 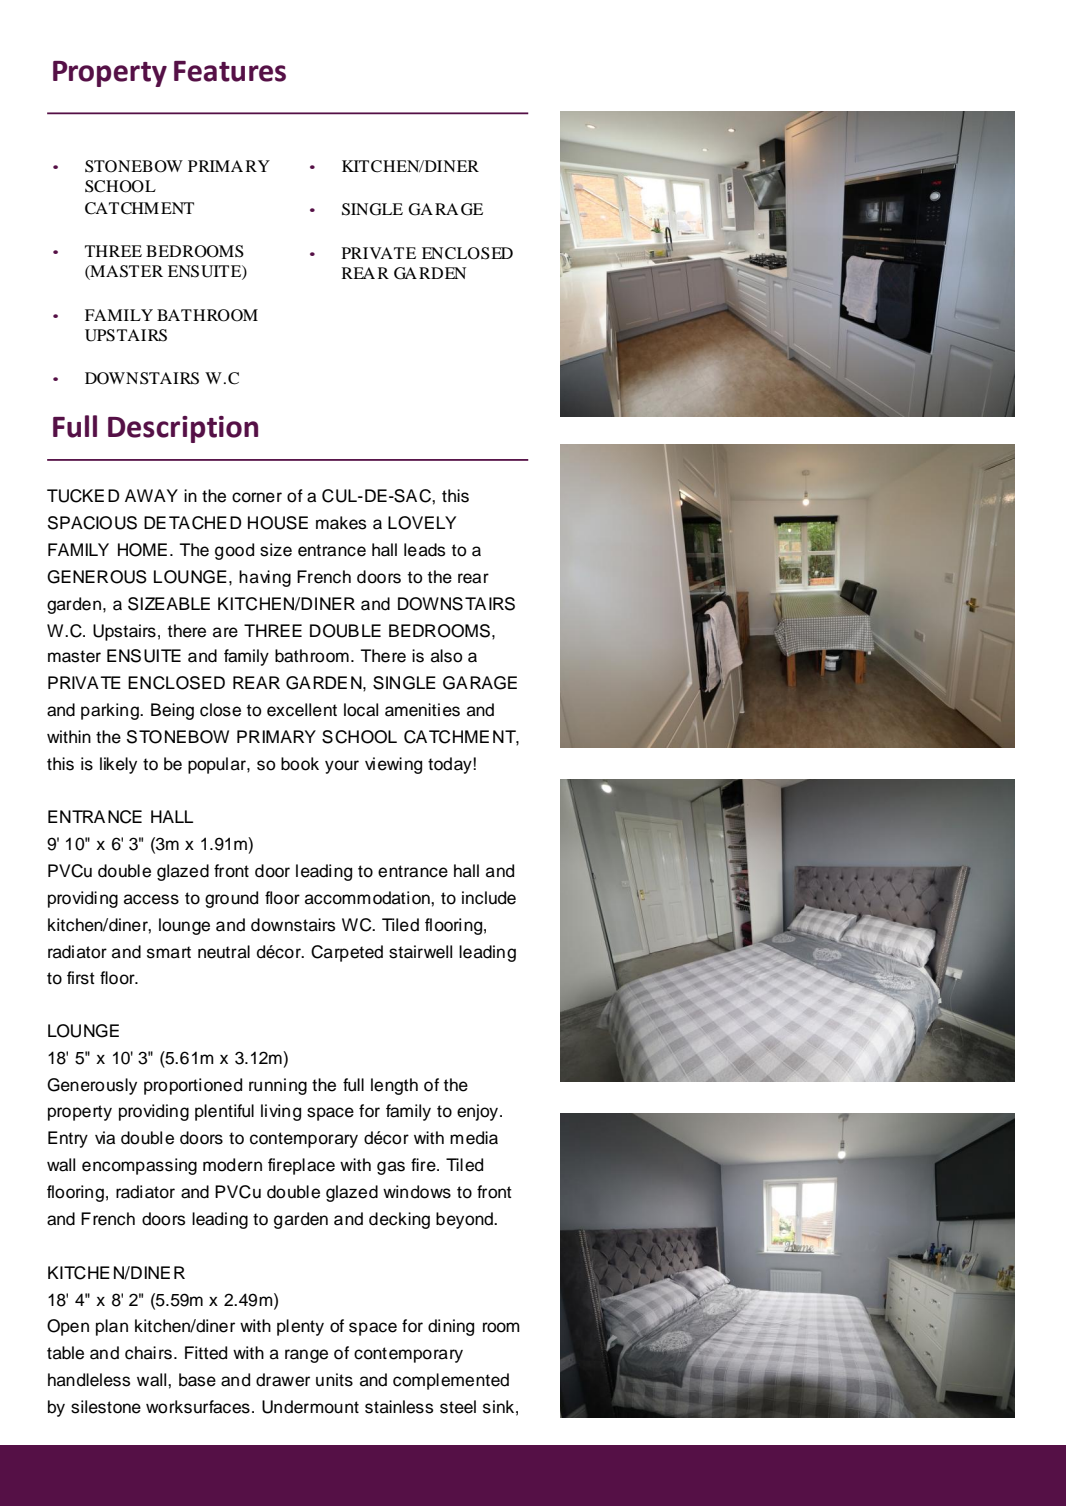 What do you see at coordinates (278, 1086) in the screenshot?
I see `running` at bounding box center [278, 1086].
